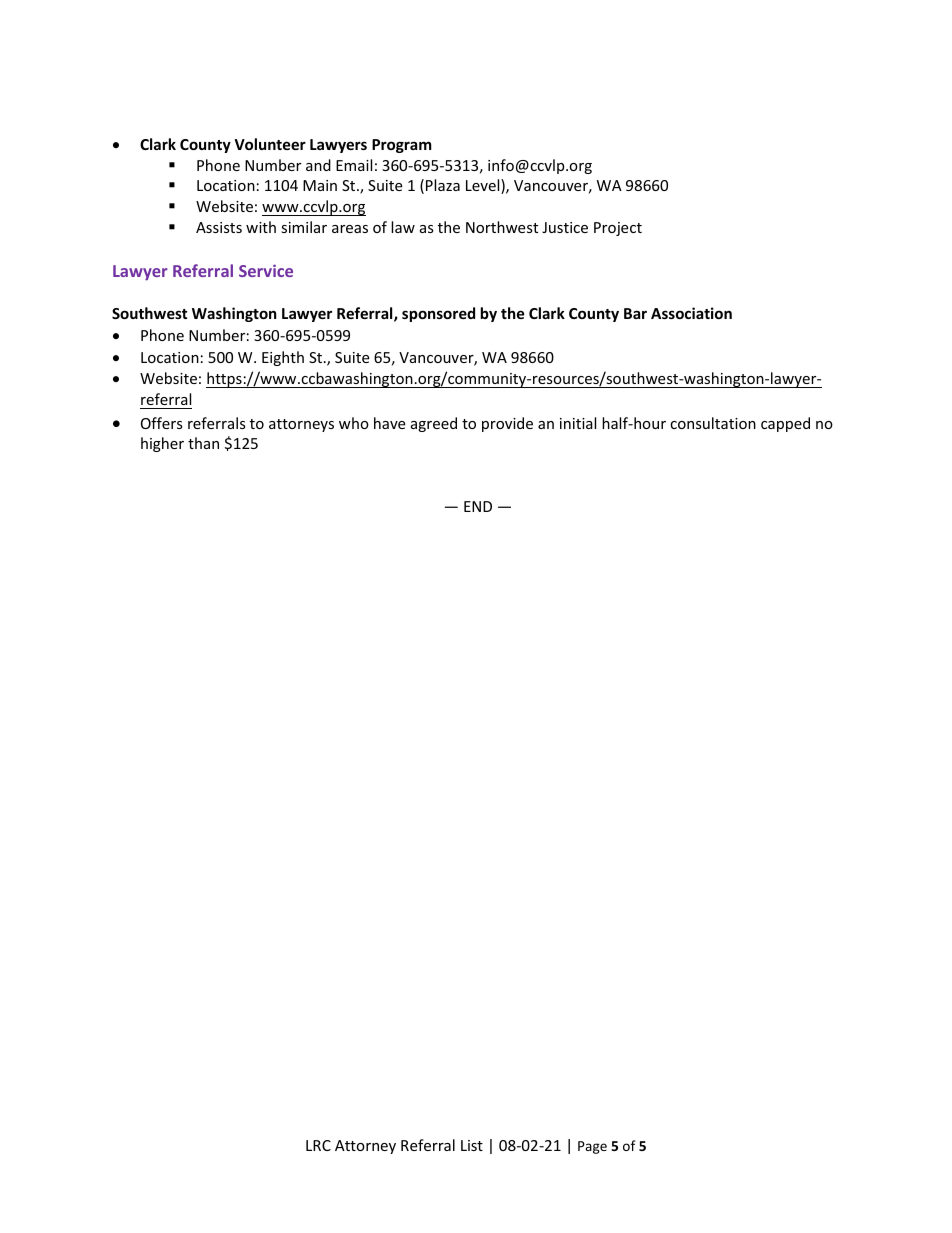 This document has height=1233, width=952. I want to click on consultation, so click(713, 423).
